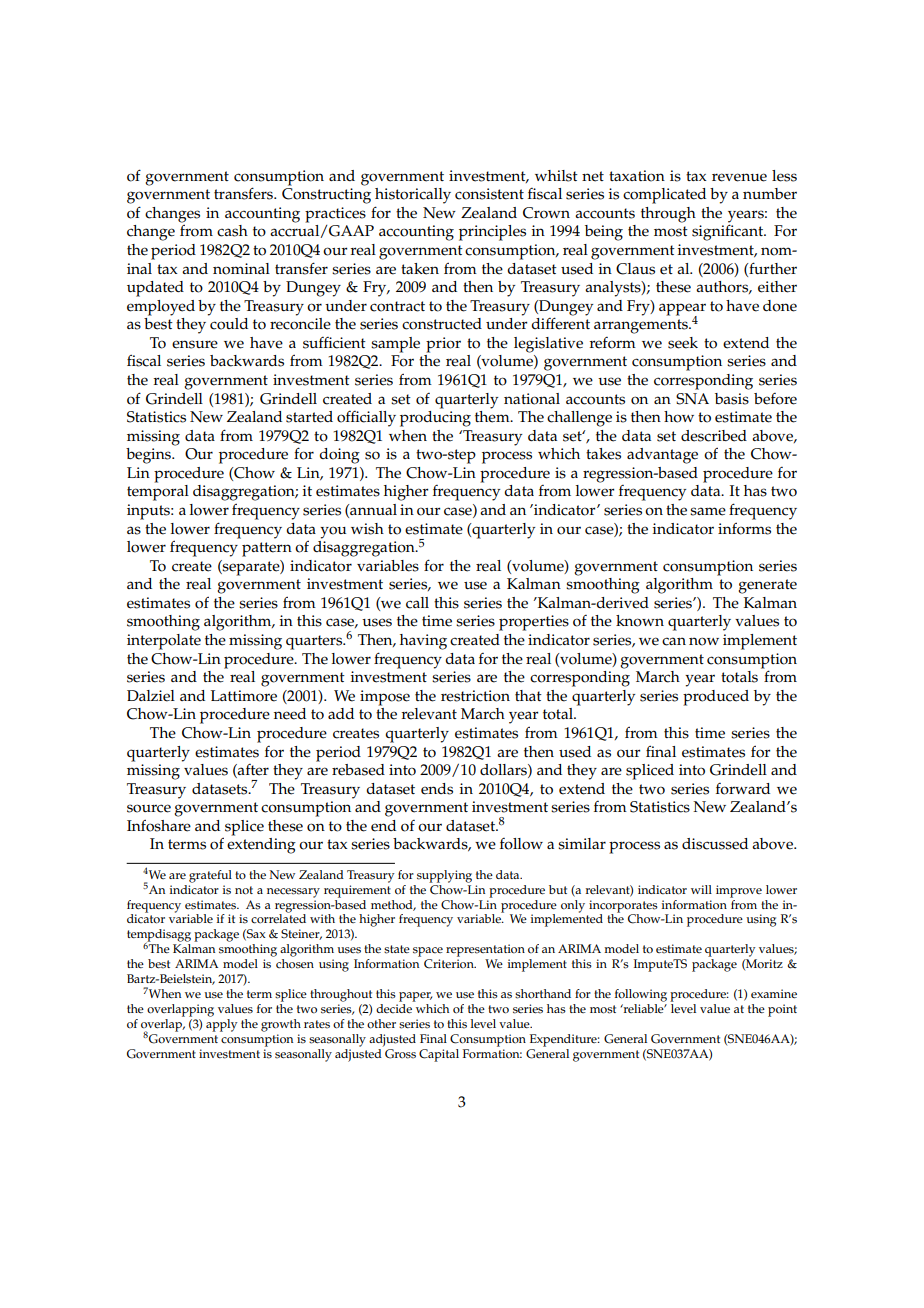  I want to click on cash, so click(232, 231).
